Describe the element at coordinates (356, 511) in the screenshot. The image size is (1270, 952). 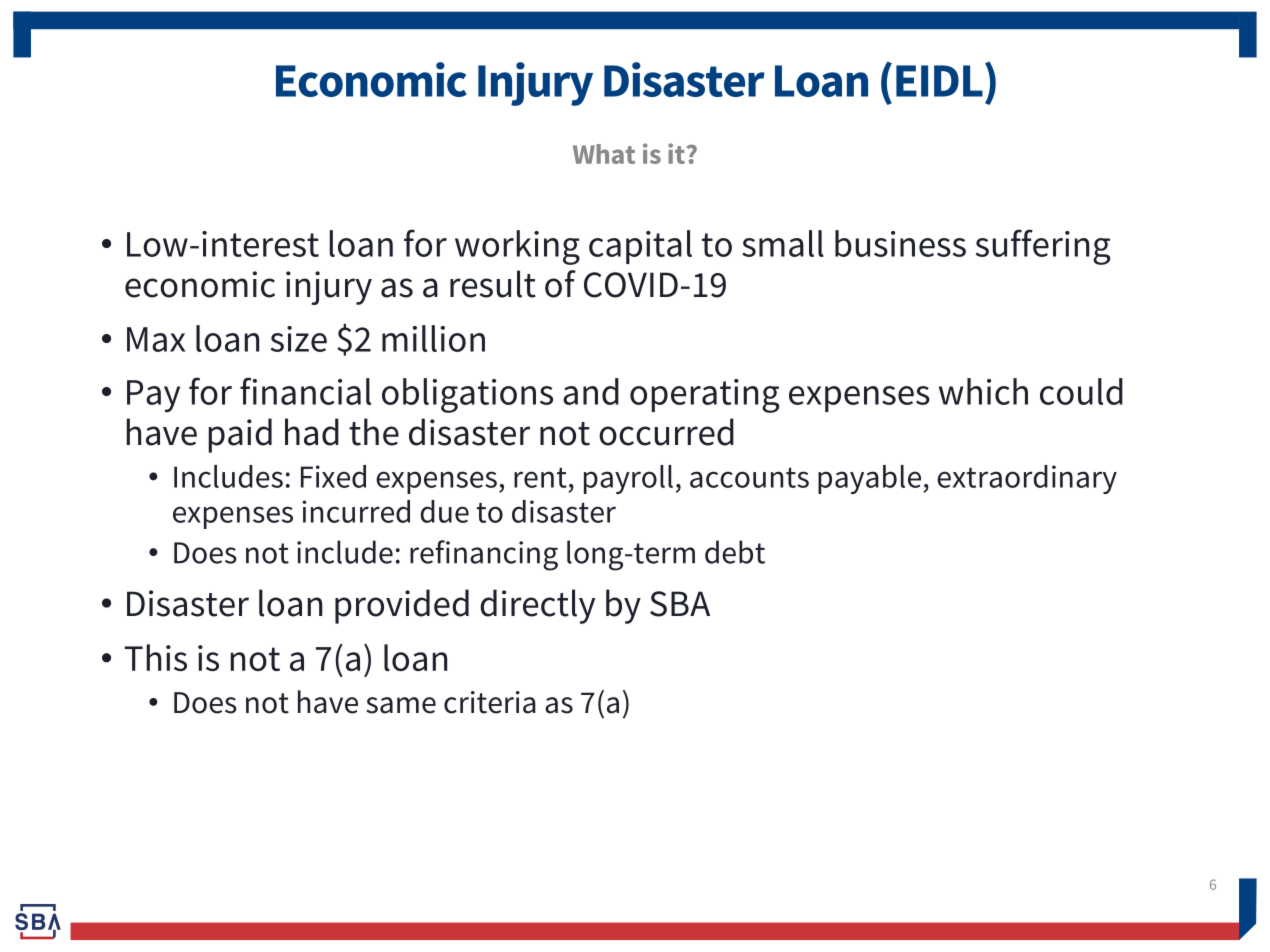
I see `incurred` at that location.
